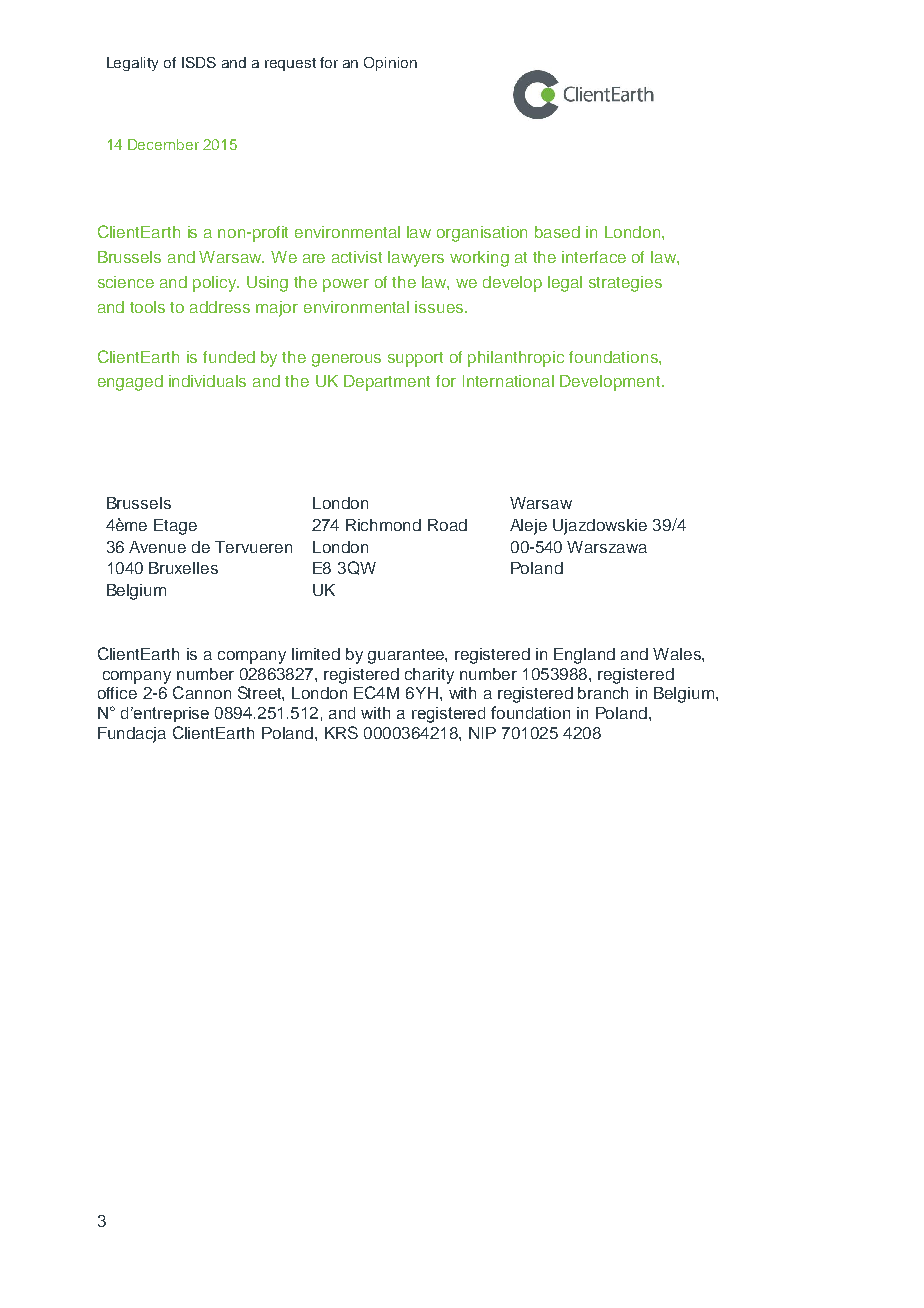 The image size is (924, 1308). What do you see at coordinates (202, 692) in the image?
I see `Cannon` at bounding box center [202, 692].
